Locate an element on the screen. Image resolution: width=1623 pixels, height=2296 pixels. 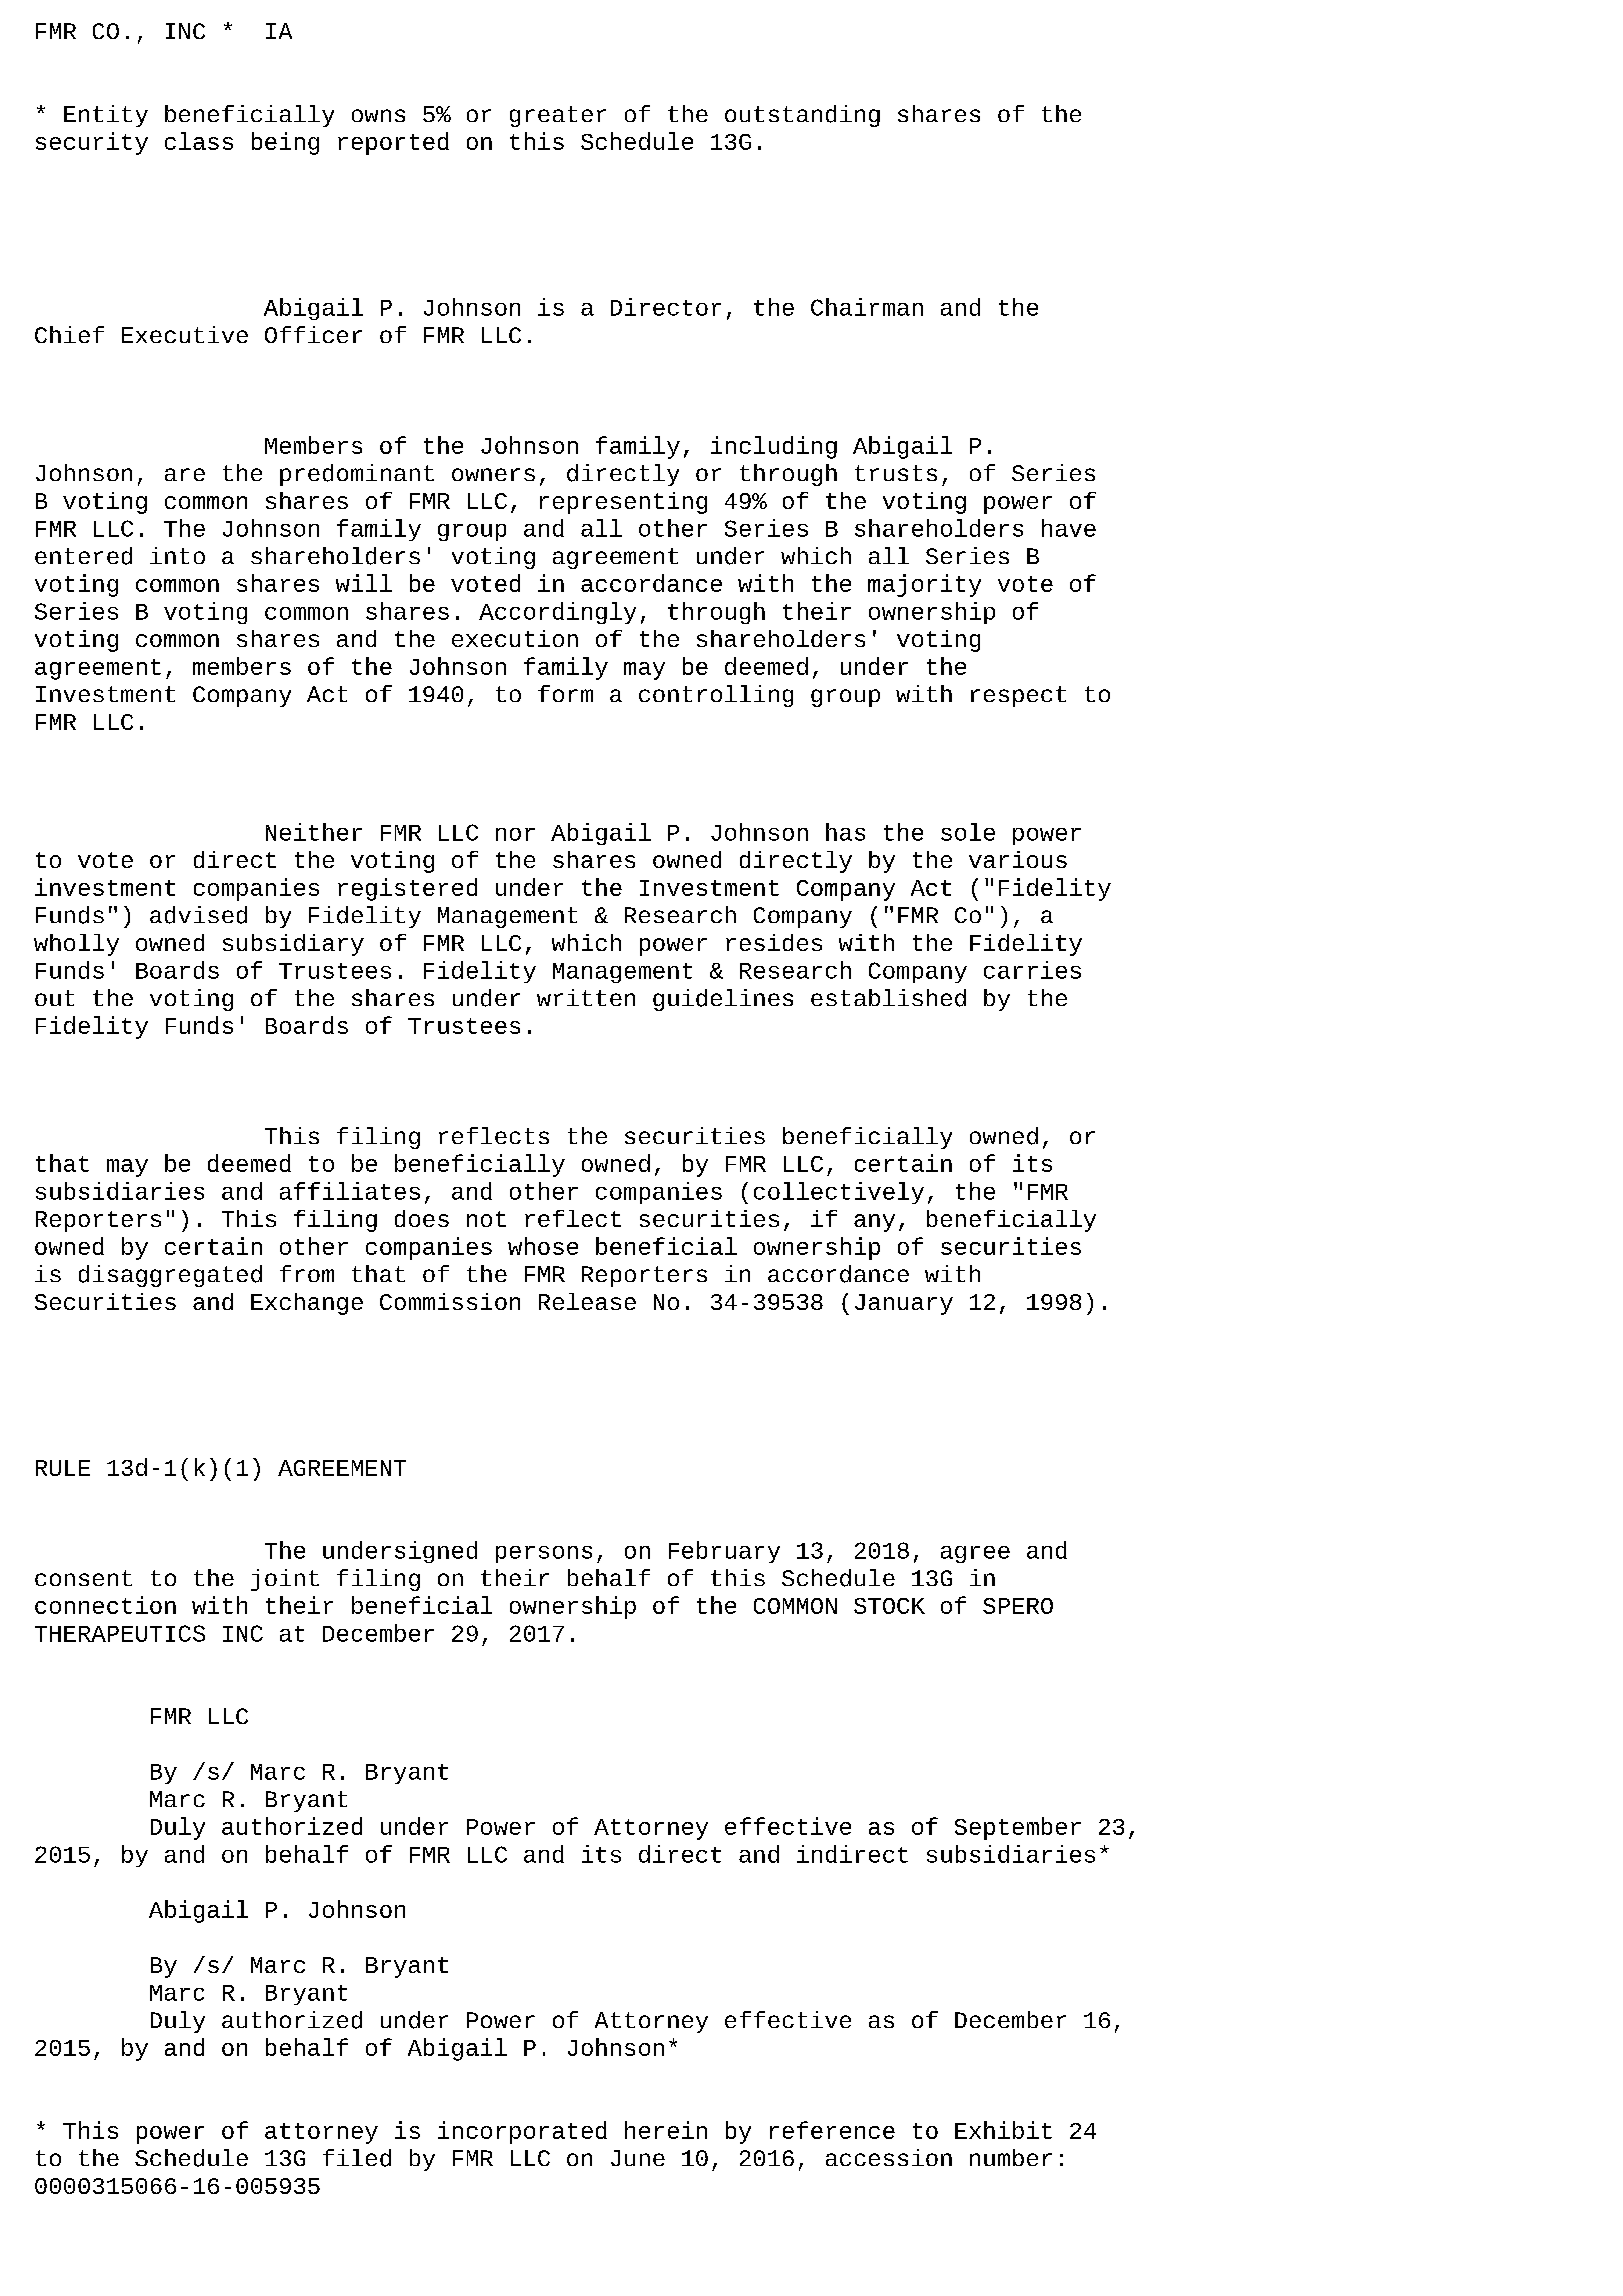
incorporated is located at coordinates (522, 2132).
